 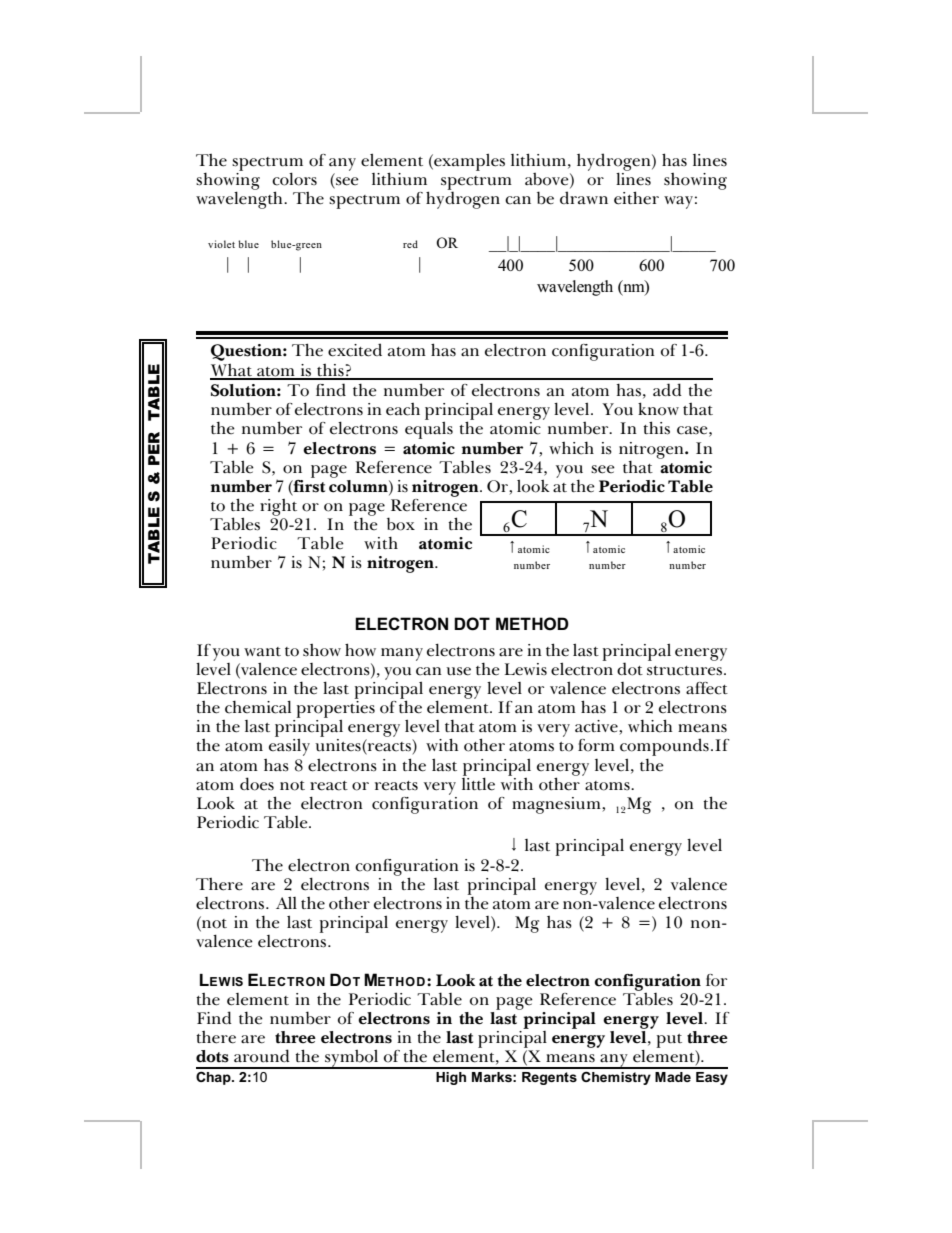 I want to click on magnesium, so click(x=557, y=805).
